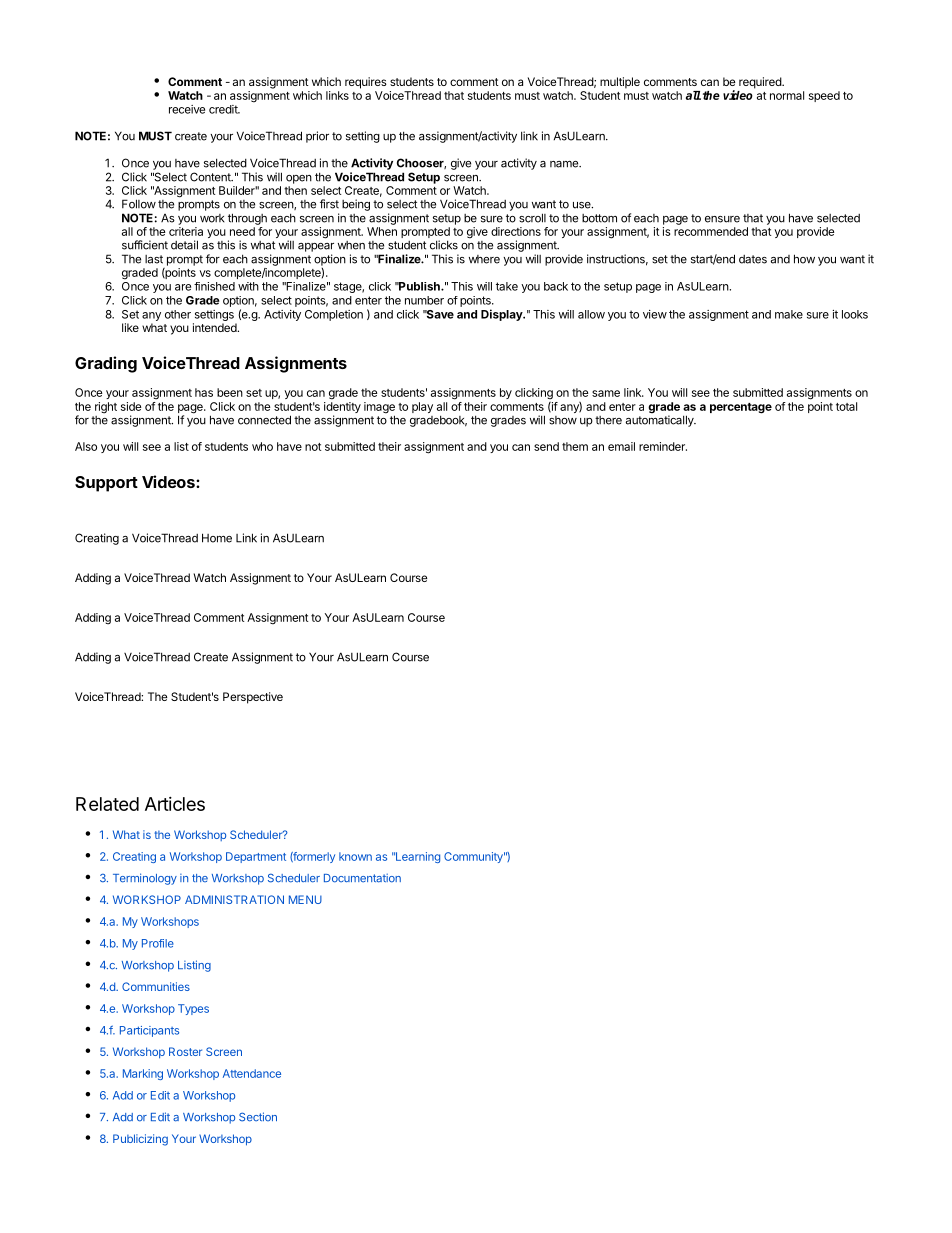 This screenshot has height=1233, width=952. Describe the element at coordinates (258, 1117) in the screenshot. I see `Section` at that location.
